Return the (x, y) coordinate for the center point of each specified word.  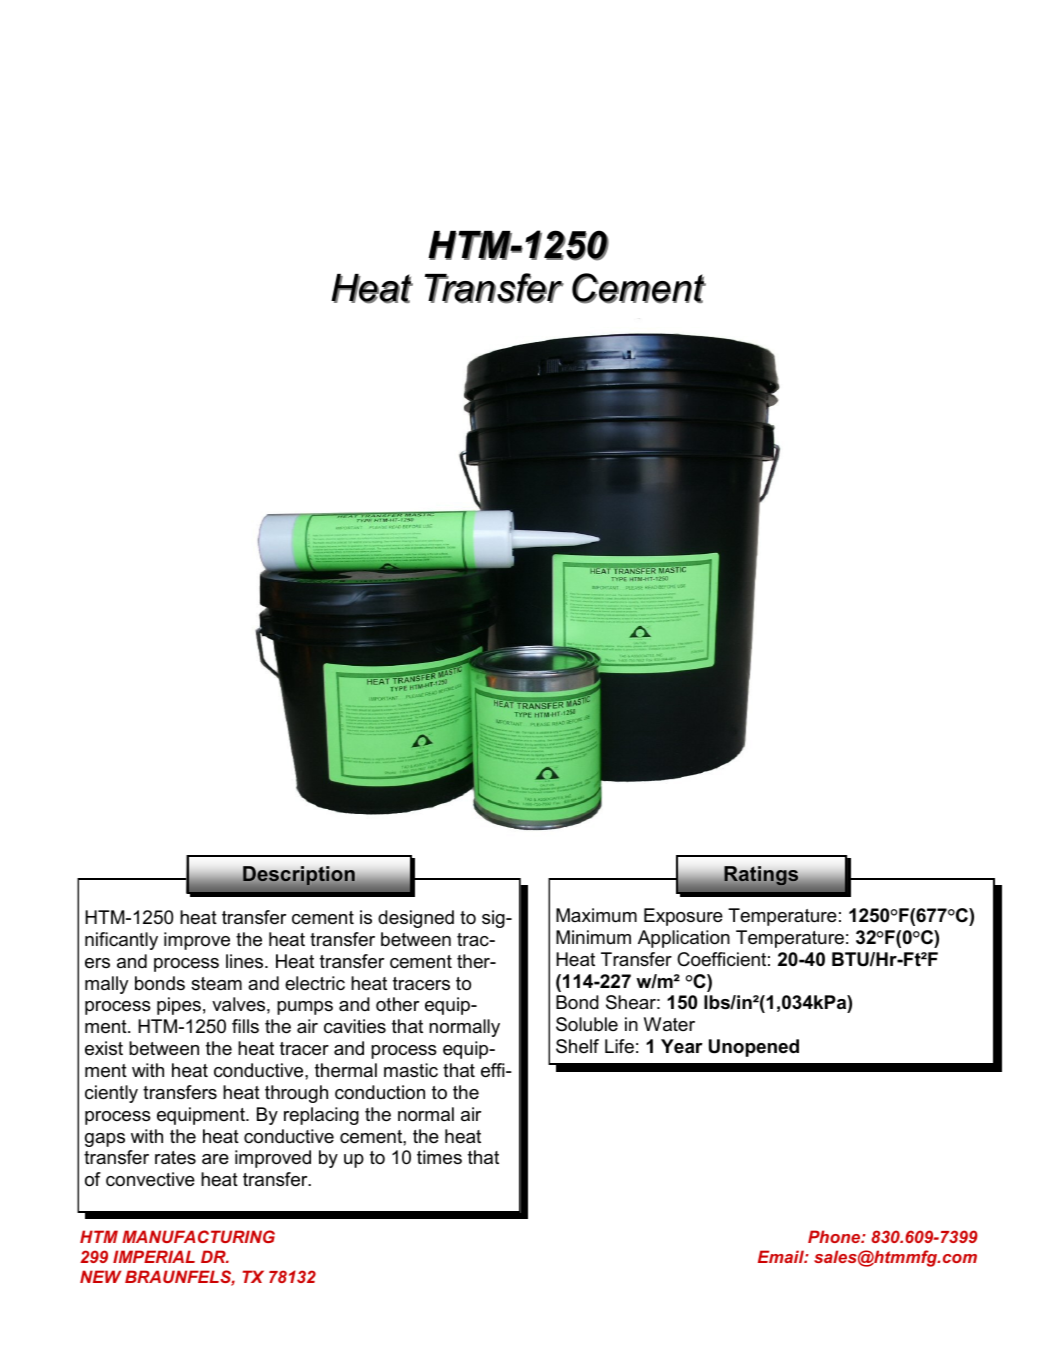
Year (682, 1046)
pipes (179, 1006)
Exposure (683, 917)
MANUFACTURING (198, 1236)
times (439, 1157)
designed (416, 919)
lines (246, 961)
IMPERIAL (154, 1256)
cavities (355, 1026)
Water (669, 1024)
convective (150, 1179)
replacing (321, 1116)
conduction (380, 1092)
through (296, 1094)
